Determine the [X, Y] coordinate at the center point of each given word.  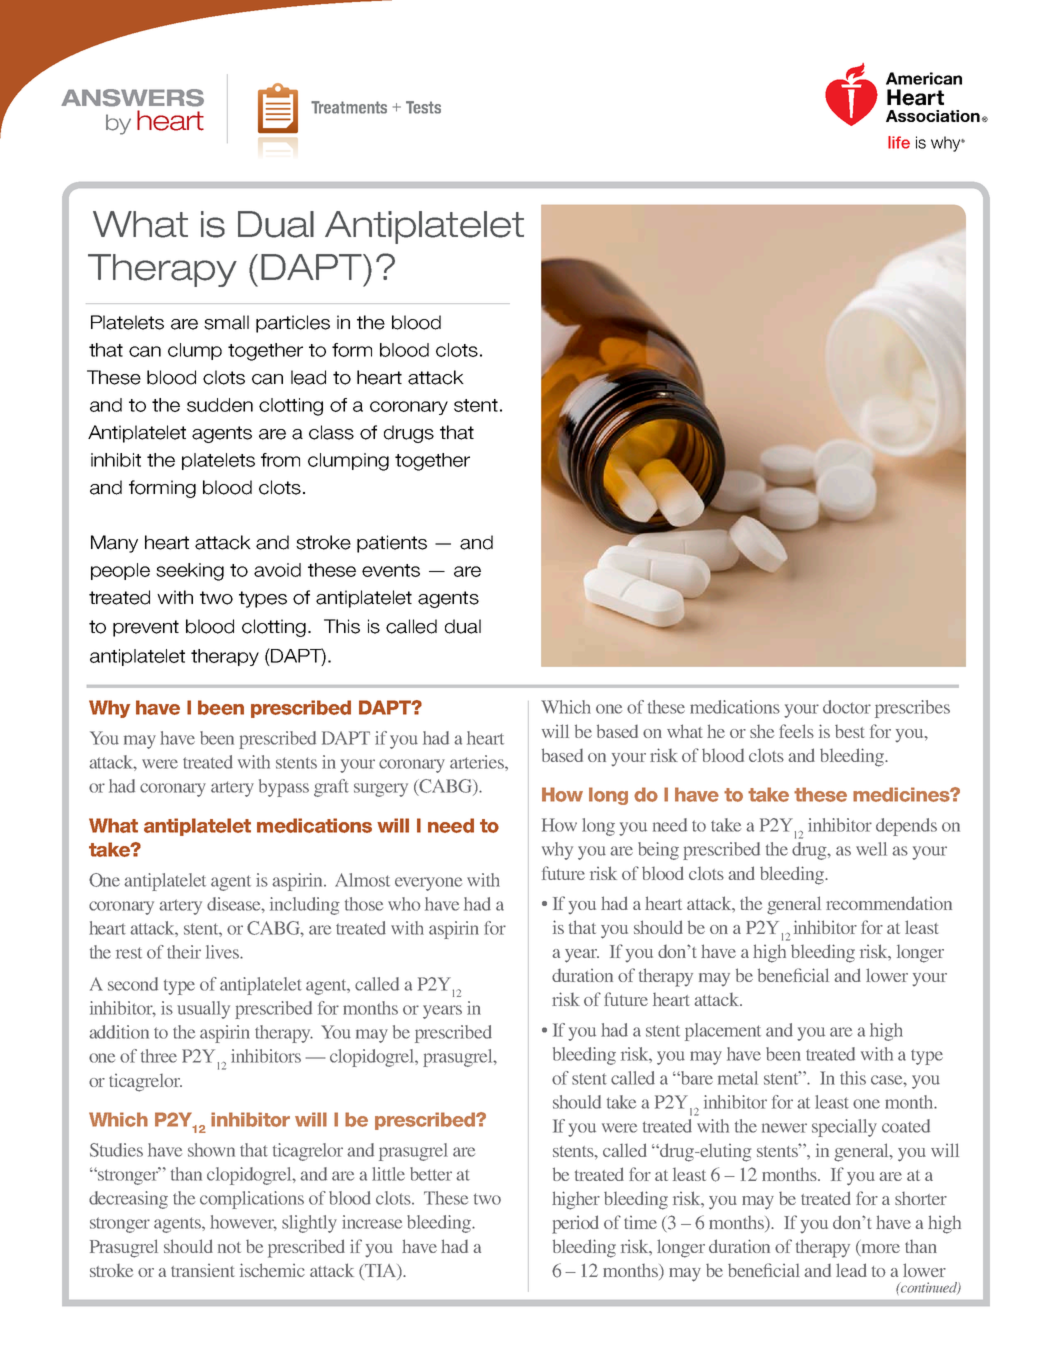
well [871, 849]
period [575, 1224]
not [229, 1247]
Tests [423, 107]
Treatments [349, 107]
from [280, 460]
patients [392, 544]
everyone [428, 884]
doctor [847, 707]
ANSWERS [132, 98]
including [305, 906]
